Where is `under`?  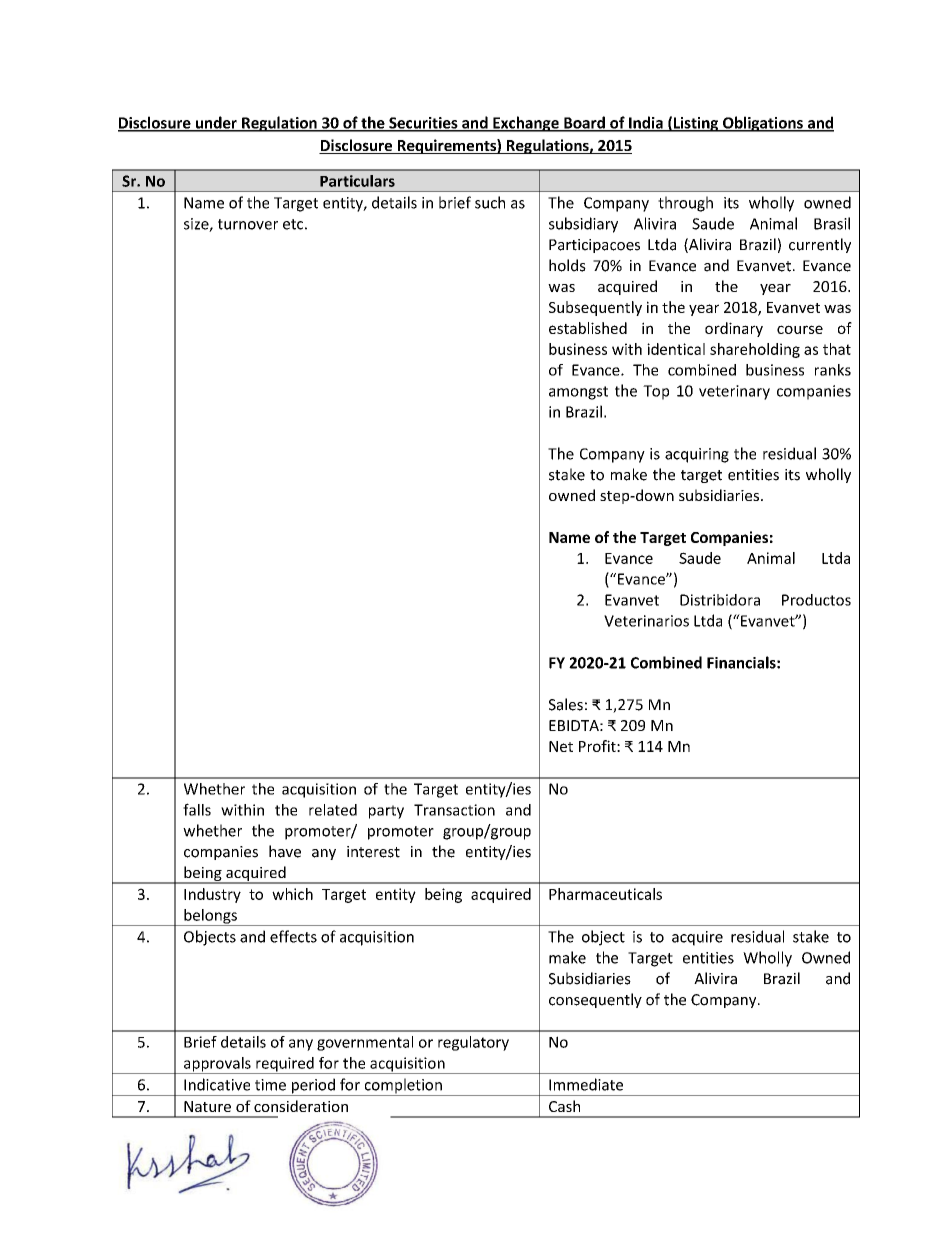
under is located at coordinates (216, 123).
